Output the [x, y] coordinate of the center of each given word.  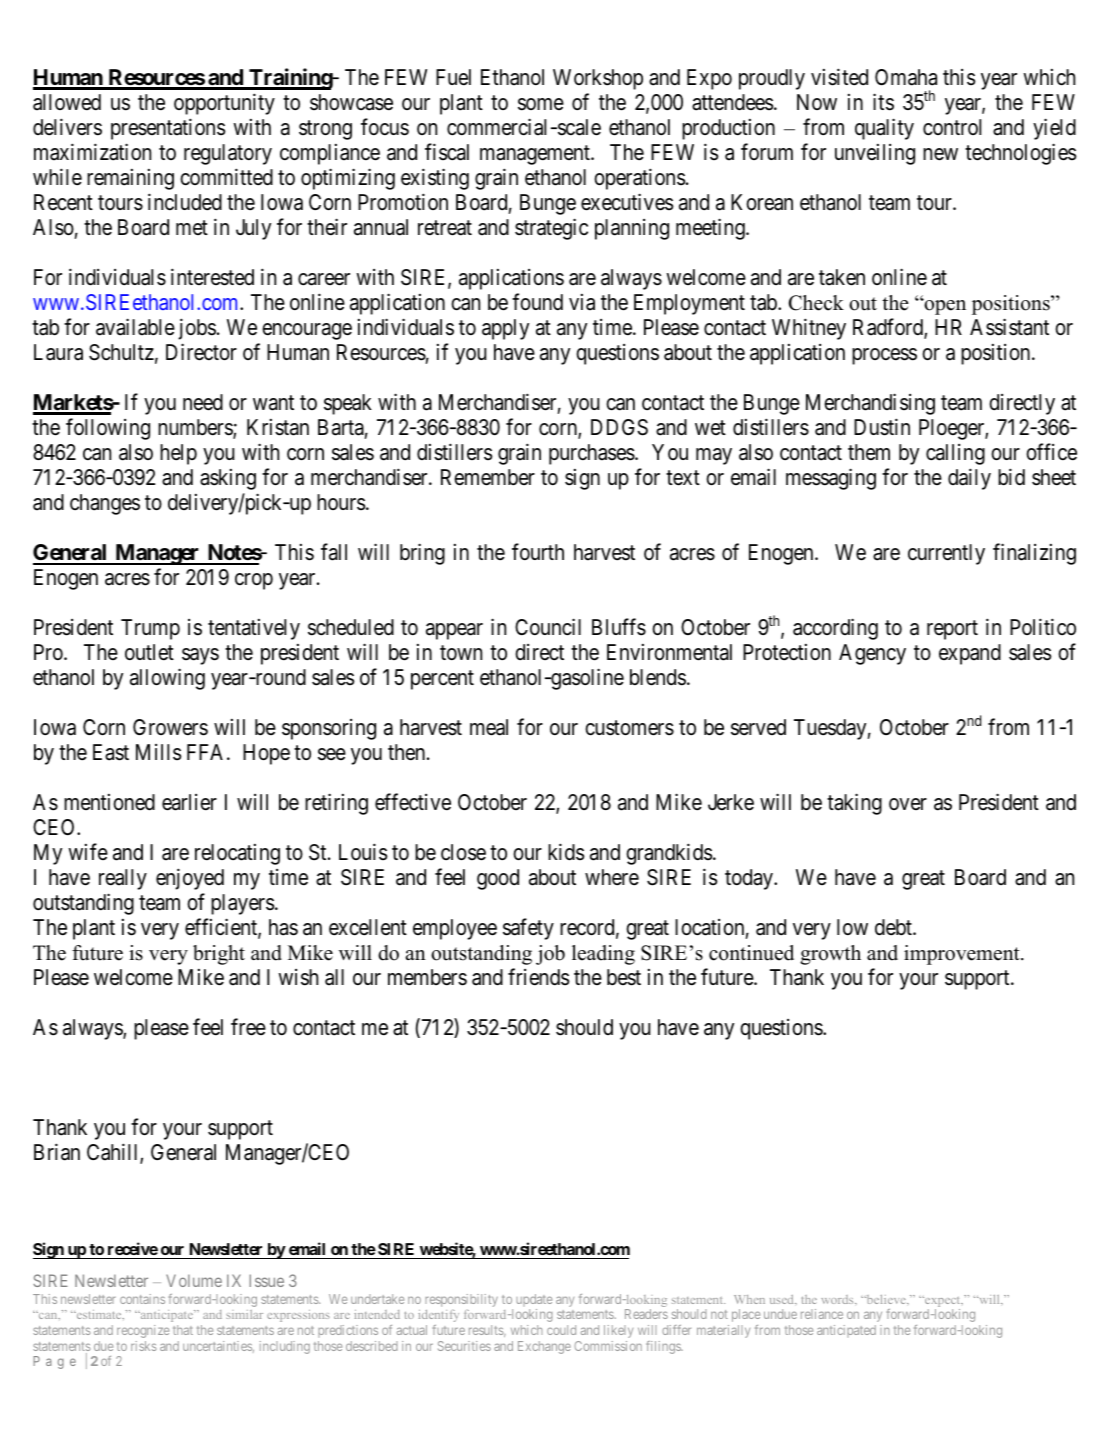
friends [538, 977]
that [183, 1330]
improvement [963, 955]
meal [489, 727]
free [248, 1027]
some [541, 104]
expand [970, 654]
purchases [592, 454]
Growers [170, 727]
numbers [196, 428]
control [952, 127]
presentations [168, 129]
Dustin [882, 427]
